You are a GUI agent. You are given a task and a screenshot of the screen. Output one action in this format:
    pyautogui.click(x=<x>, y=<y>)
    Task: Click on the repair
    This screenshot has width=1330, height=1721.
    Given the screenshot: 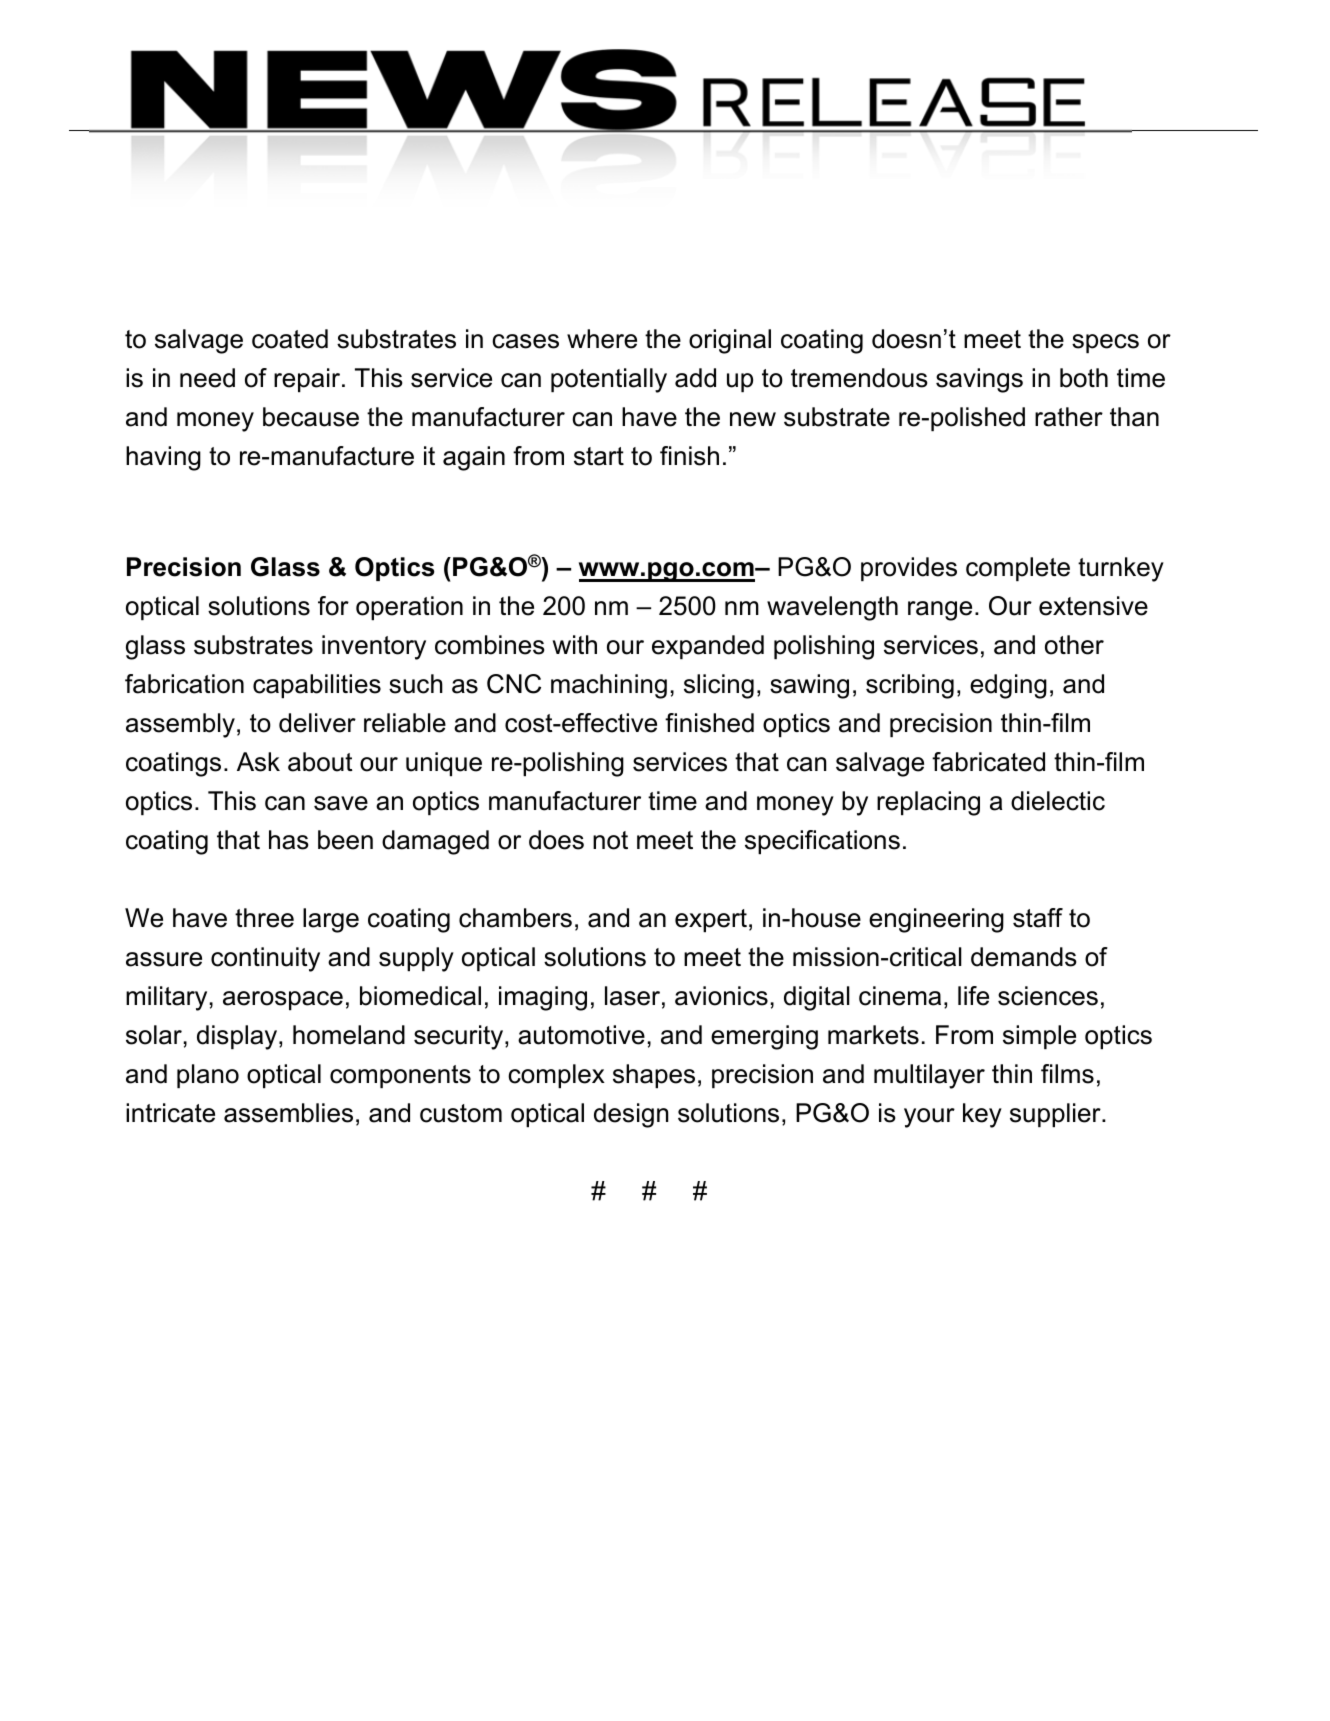 What is the action you would take?
    pyautogui.click(x=308, y=380)
